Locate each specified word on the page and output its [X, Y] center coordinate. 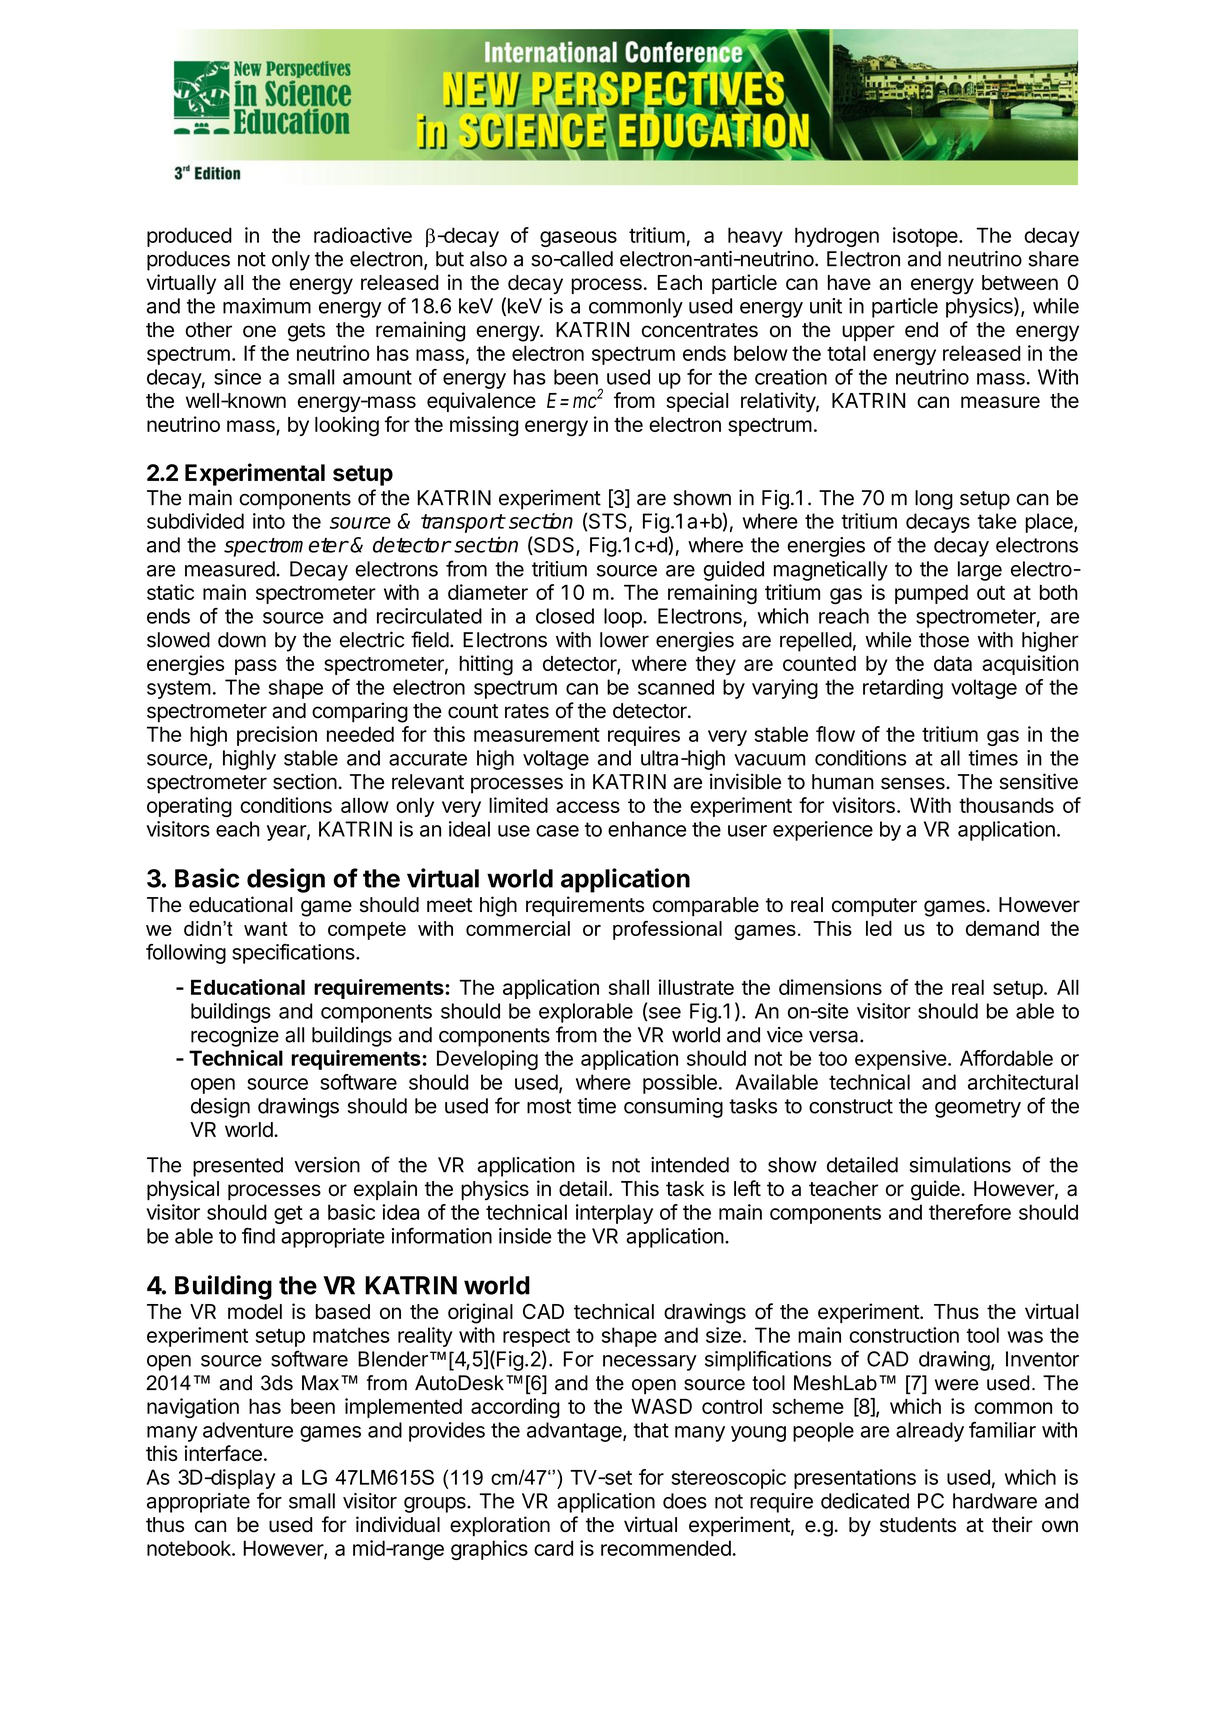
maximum [267, 306]
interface [223, 1453]
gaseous [578, 239]
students [918, 1525]
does [685, 1501]
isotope [926, 237]
